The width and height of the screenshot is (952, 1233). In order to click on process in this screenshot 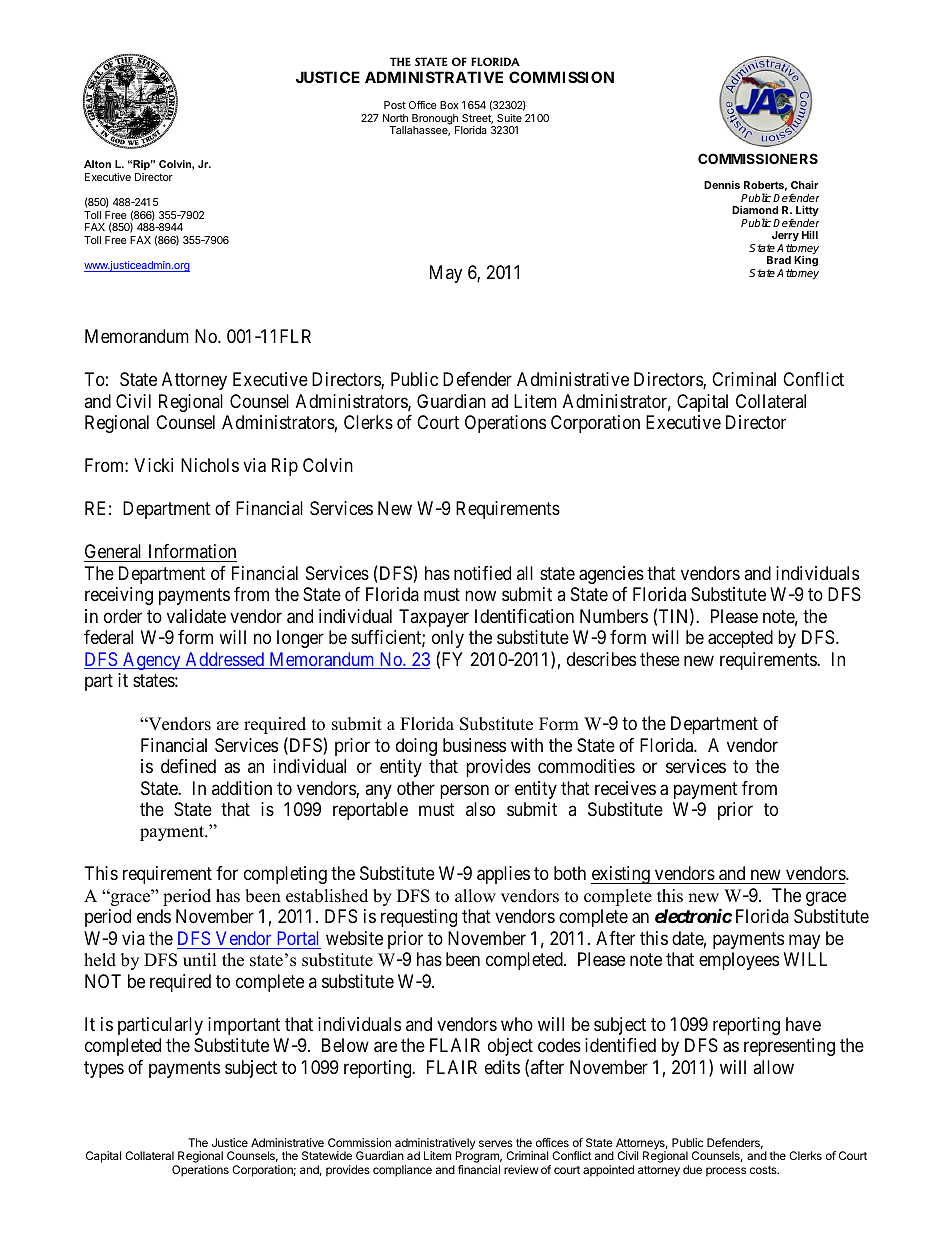, I will do `click(726, 1172)`.
